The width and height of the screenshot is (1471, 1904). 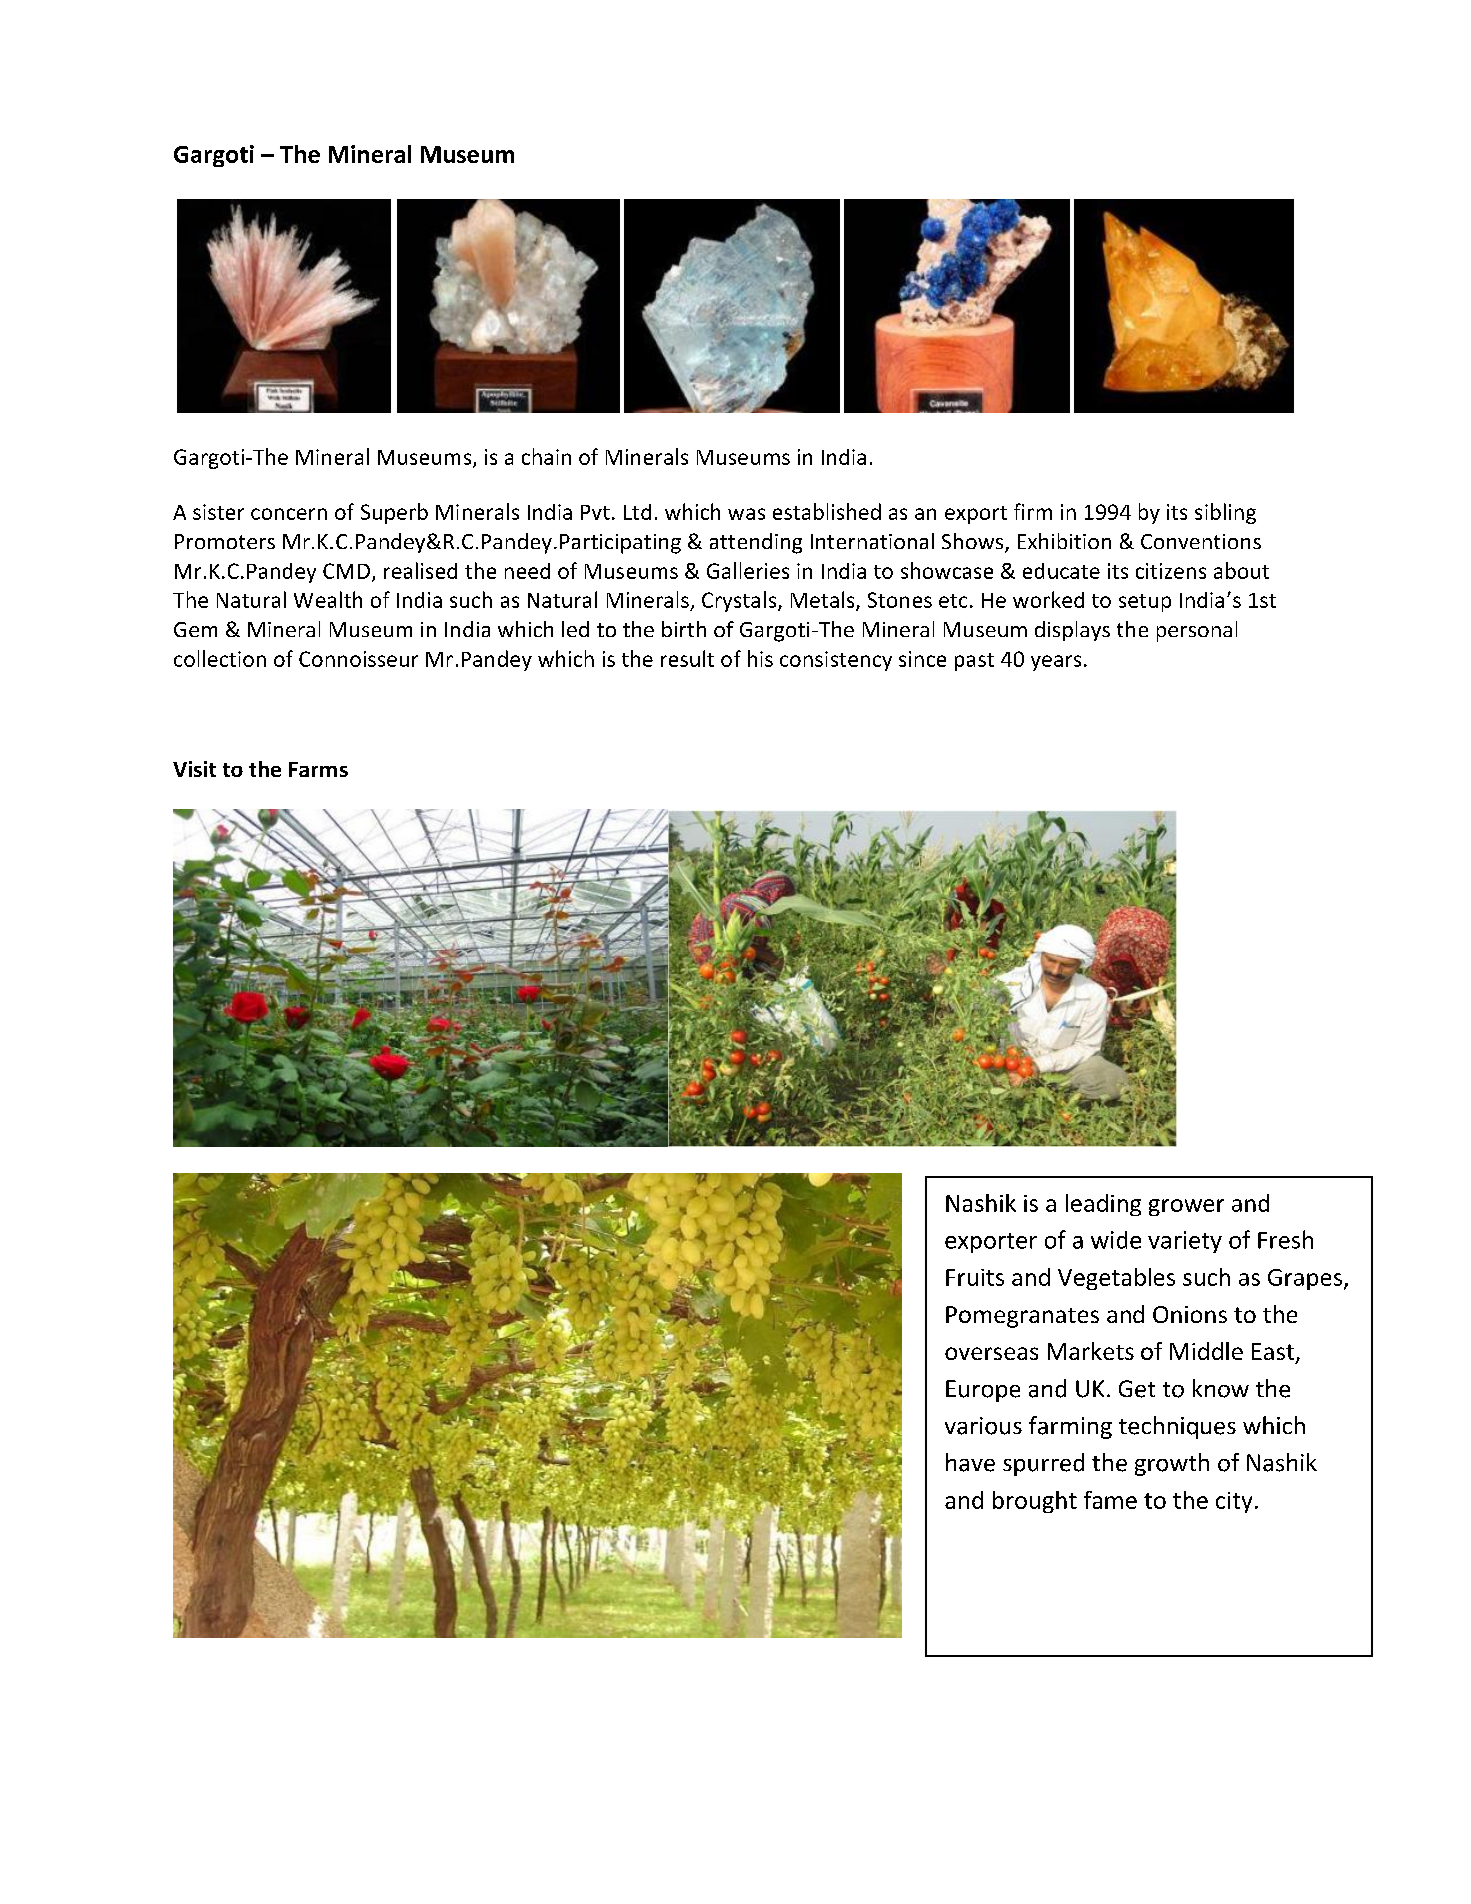 What do you see at coordinates (1103, 1205) in the screenshot?
I see `leading` at bounding box center [1103, 1205].
